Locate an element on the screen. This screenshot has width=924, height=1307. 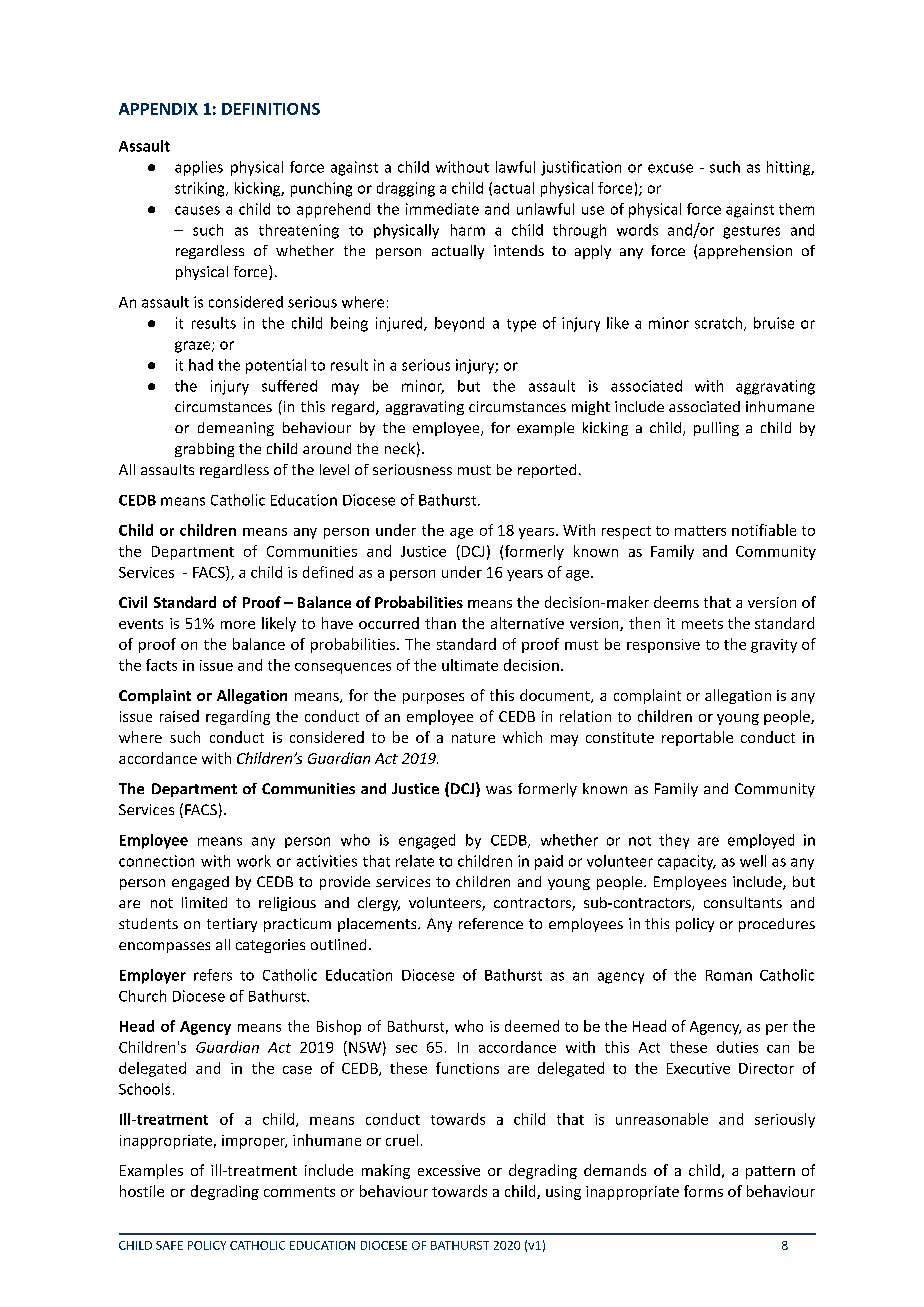
more is located at coordinates (238, 625).
